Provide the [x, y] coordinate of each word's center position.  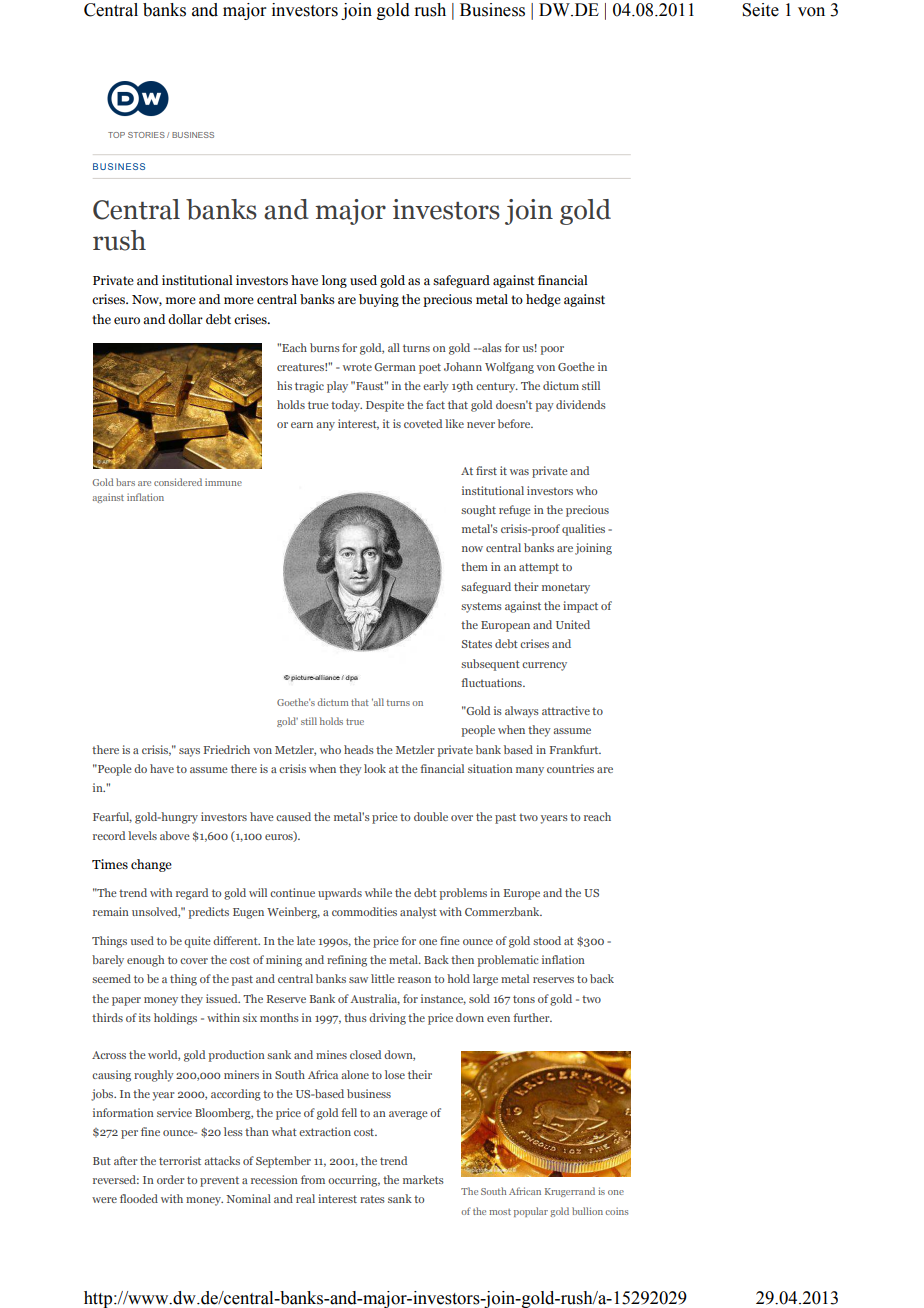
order [171, 1179]
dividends [581, 404]
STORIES [146, 135]
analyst [418, 913]
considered [178, 482]
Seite [760, 10]
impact [580, 607]
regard [192, 894]
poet [430, 368]
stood [547, 940]
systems [481, 607]
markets [423, 1179]
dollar [185, 319]
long [334, 281]
